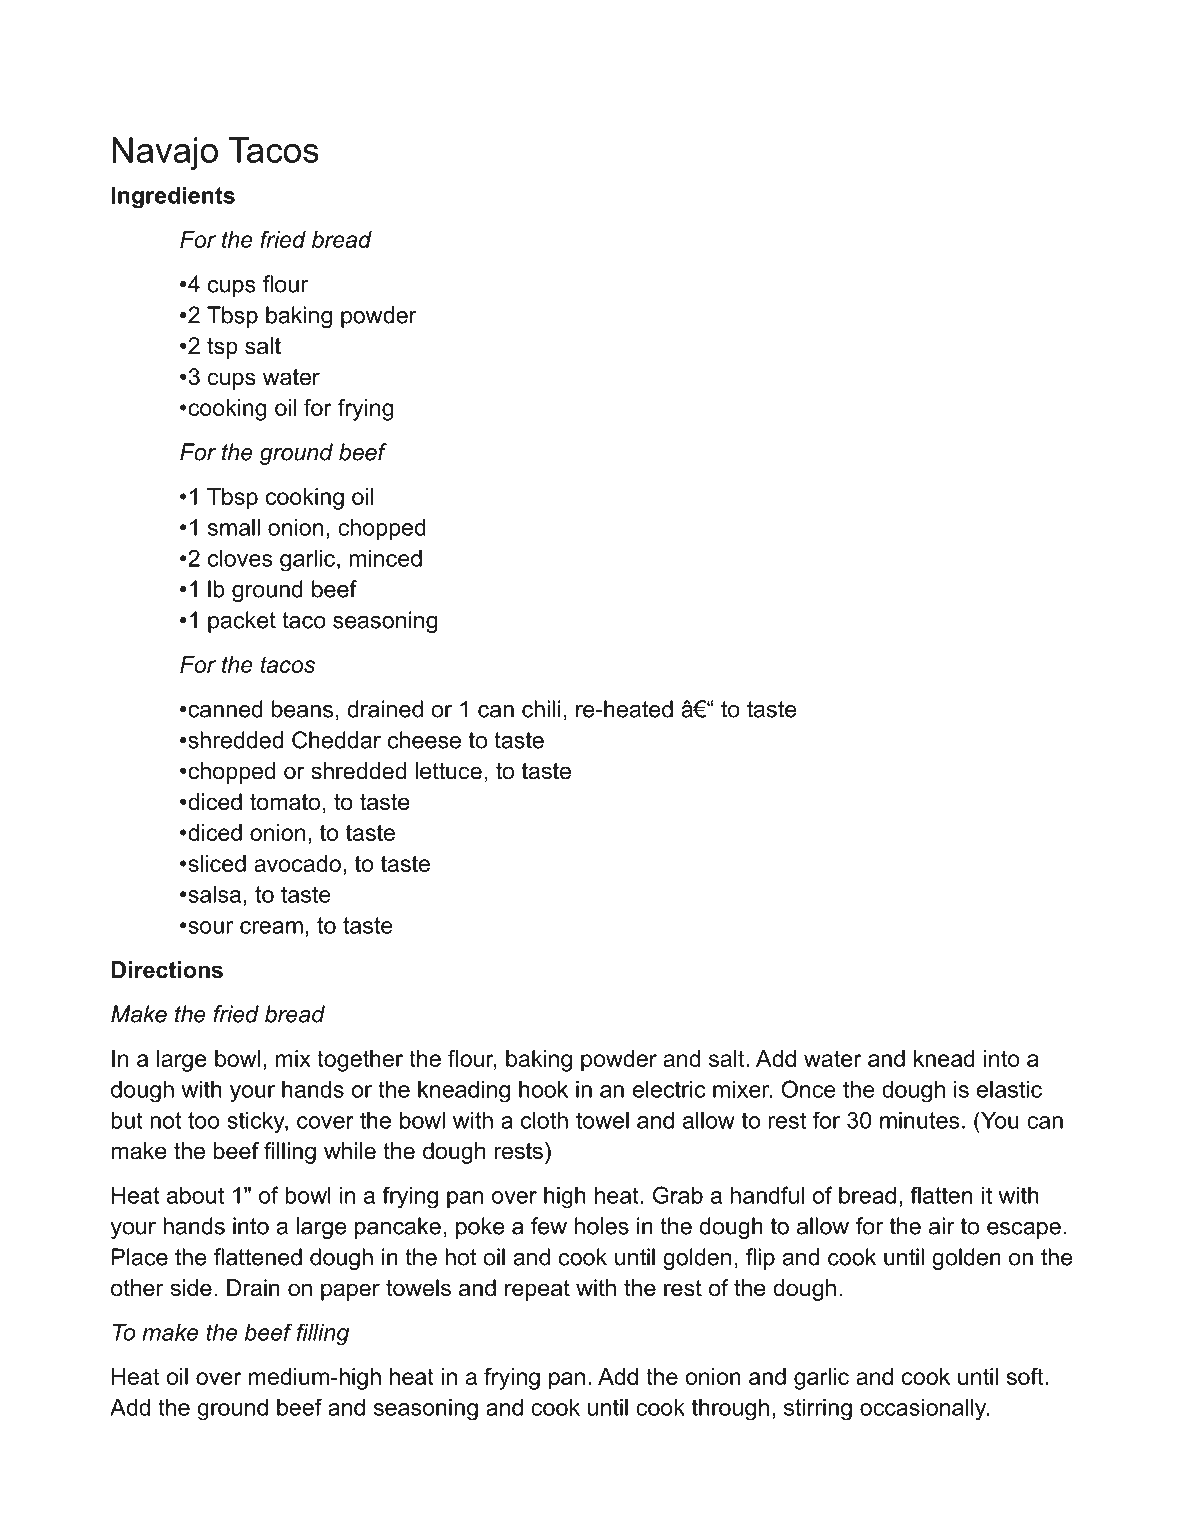 Image resolution: width=1189 pixels, height=1539 pixels. Describe the element at coordinates (543, 1089) in the screenshot. I see `hook` at that location.
